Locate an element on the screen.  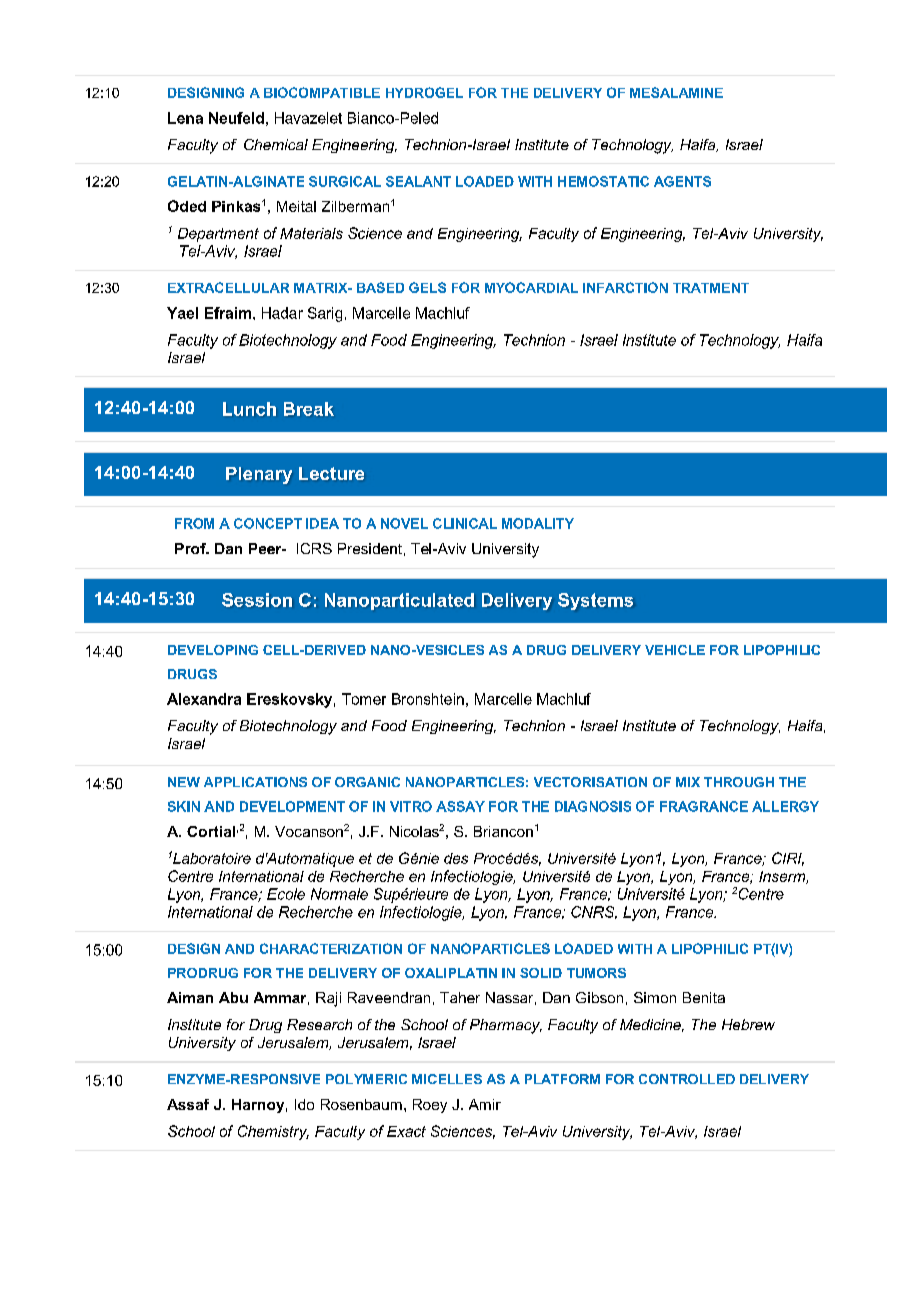
ASSAY is located at coordinates (460, 806).
